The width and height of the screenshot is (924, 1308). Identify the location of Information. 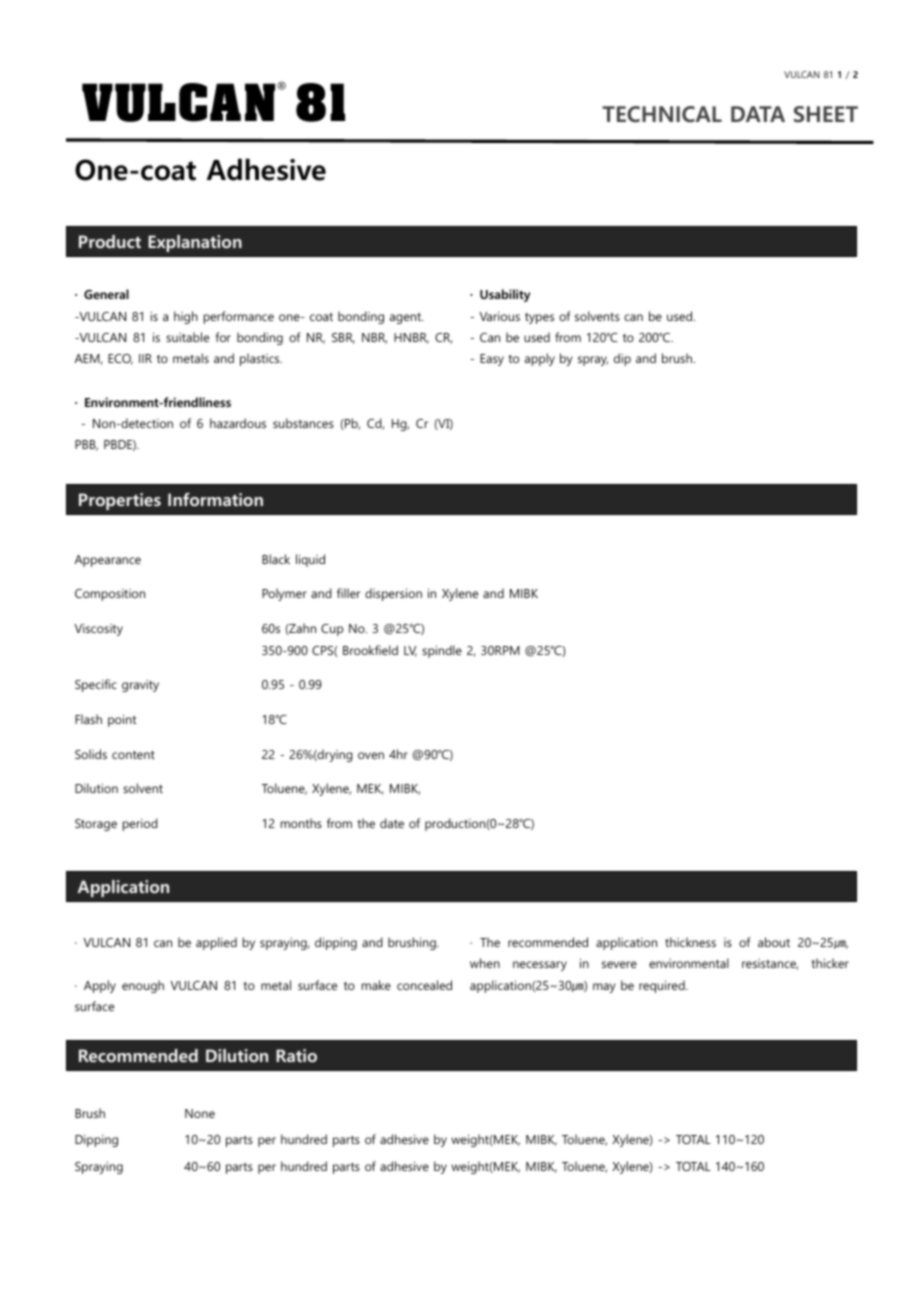
(215, 499).
